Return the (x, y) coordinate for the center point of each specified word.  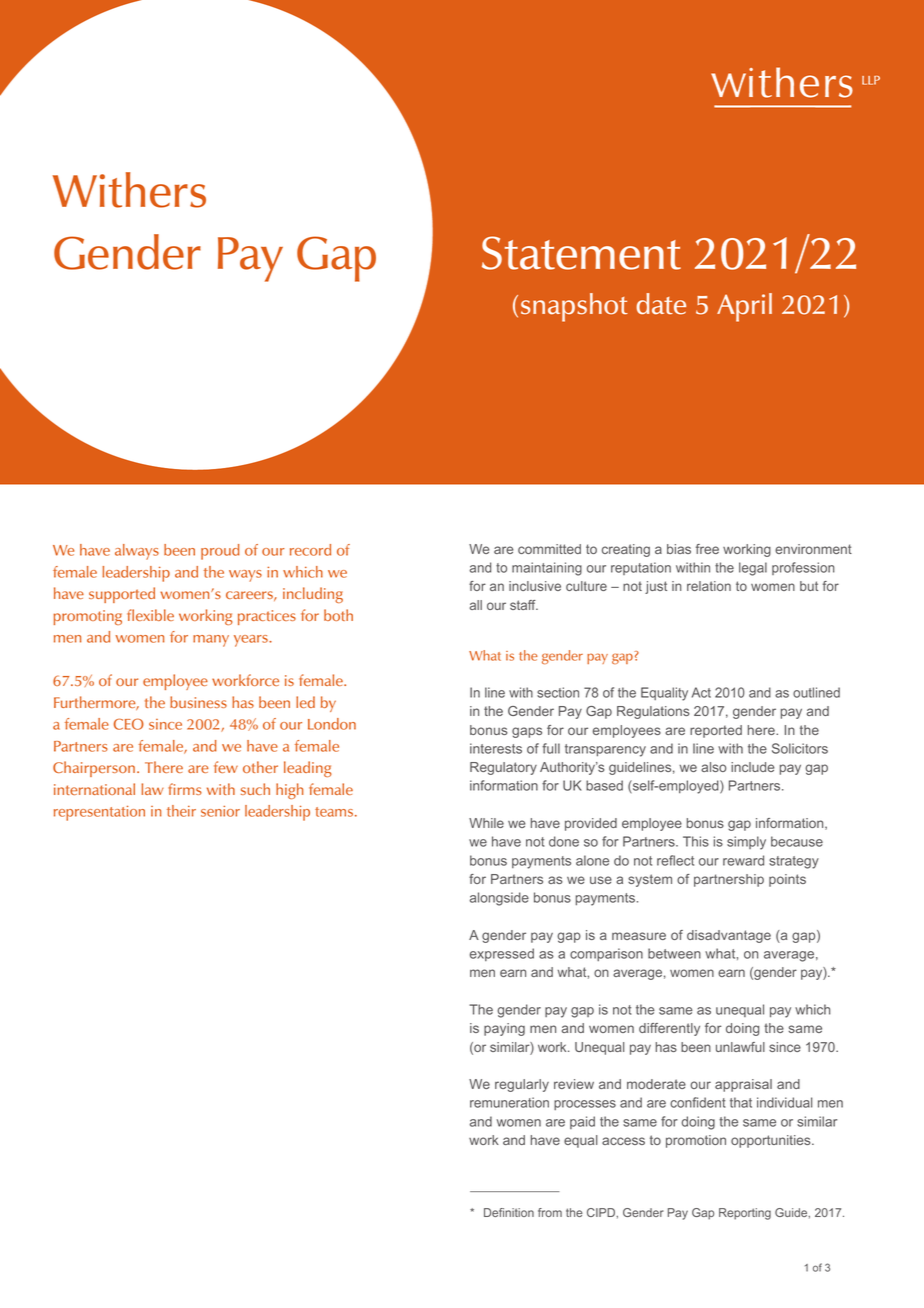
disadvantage (729, 936)
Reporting (745, 1214)
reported (716, 731)
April (744, 307)
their (181, 811)
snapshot (574, 307)
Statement (581, 253)
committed (549, 549)
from (550, 1212)
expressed (502, 954)
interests (496, 748)
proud (220, 552)
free (707, 549)
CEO (129, 724)
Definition (509, 1212)
